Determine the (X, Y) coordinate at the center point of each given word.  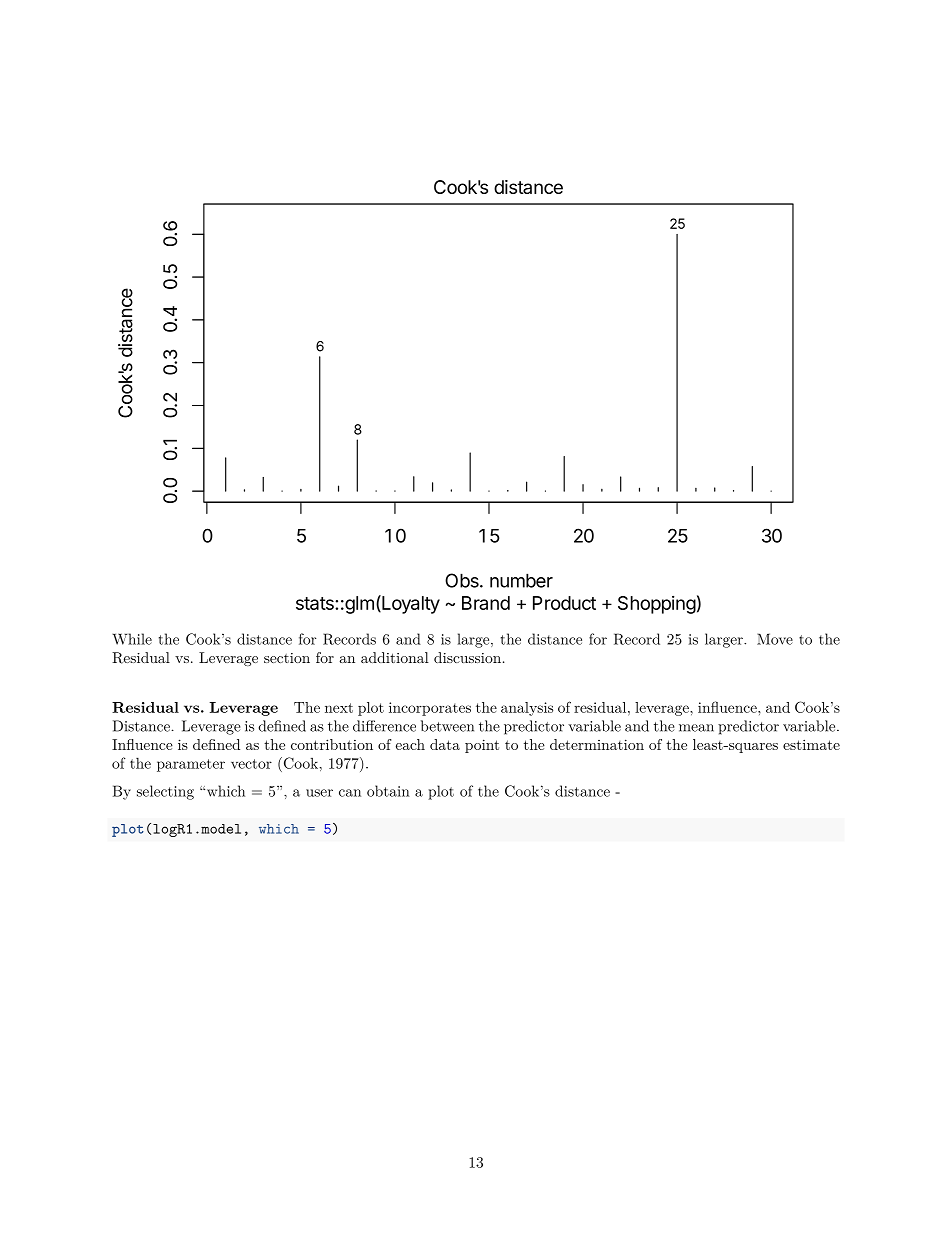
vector (251, 764)
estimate (811, 744)
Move (775, 639)
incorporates (430, 709)
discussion (467, 657)
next (339, 708)
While (132, 639)
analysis (527, 709)
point (482, 746)
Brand (486, 603)
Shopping (657, 605)
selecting (165, 792)
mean (696, 728)
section (287, 658)
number (521, 580)
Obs (463, 580)
